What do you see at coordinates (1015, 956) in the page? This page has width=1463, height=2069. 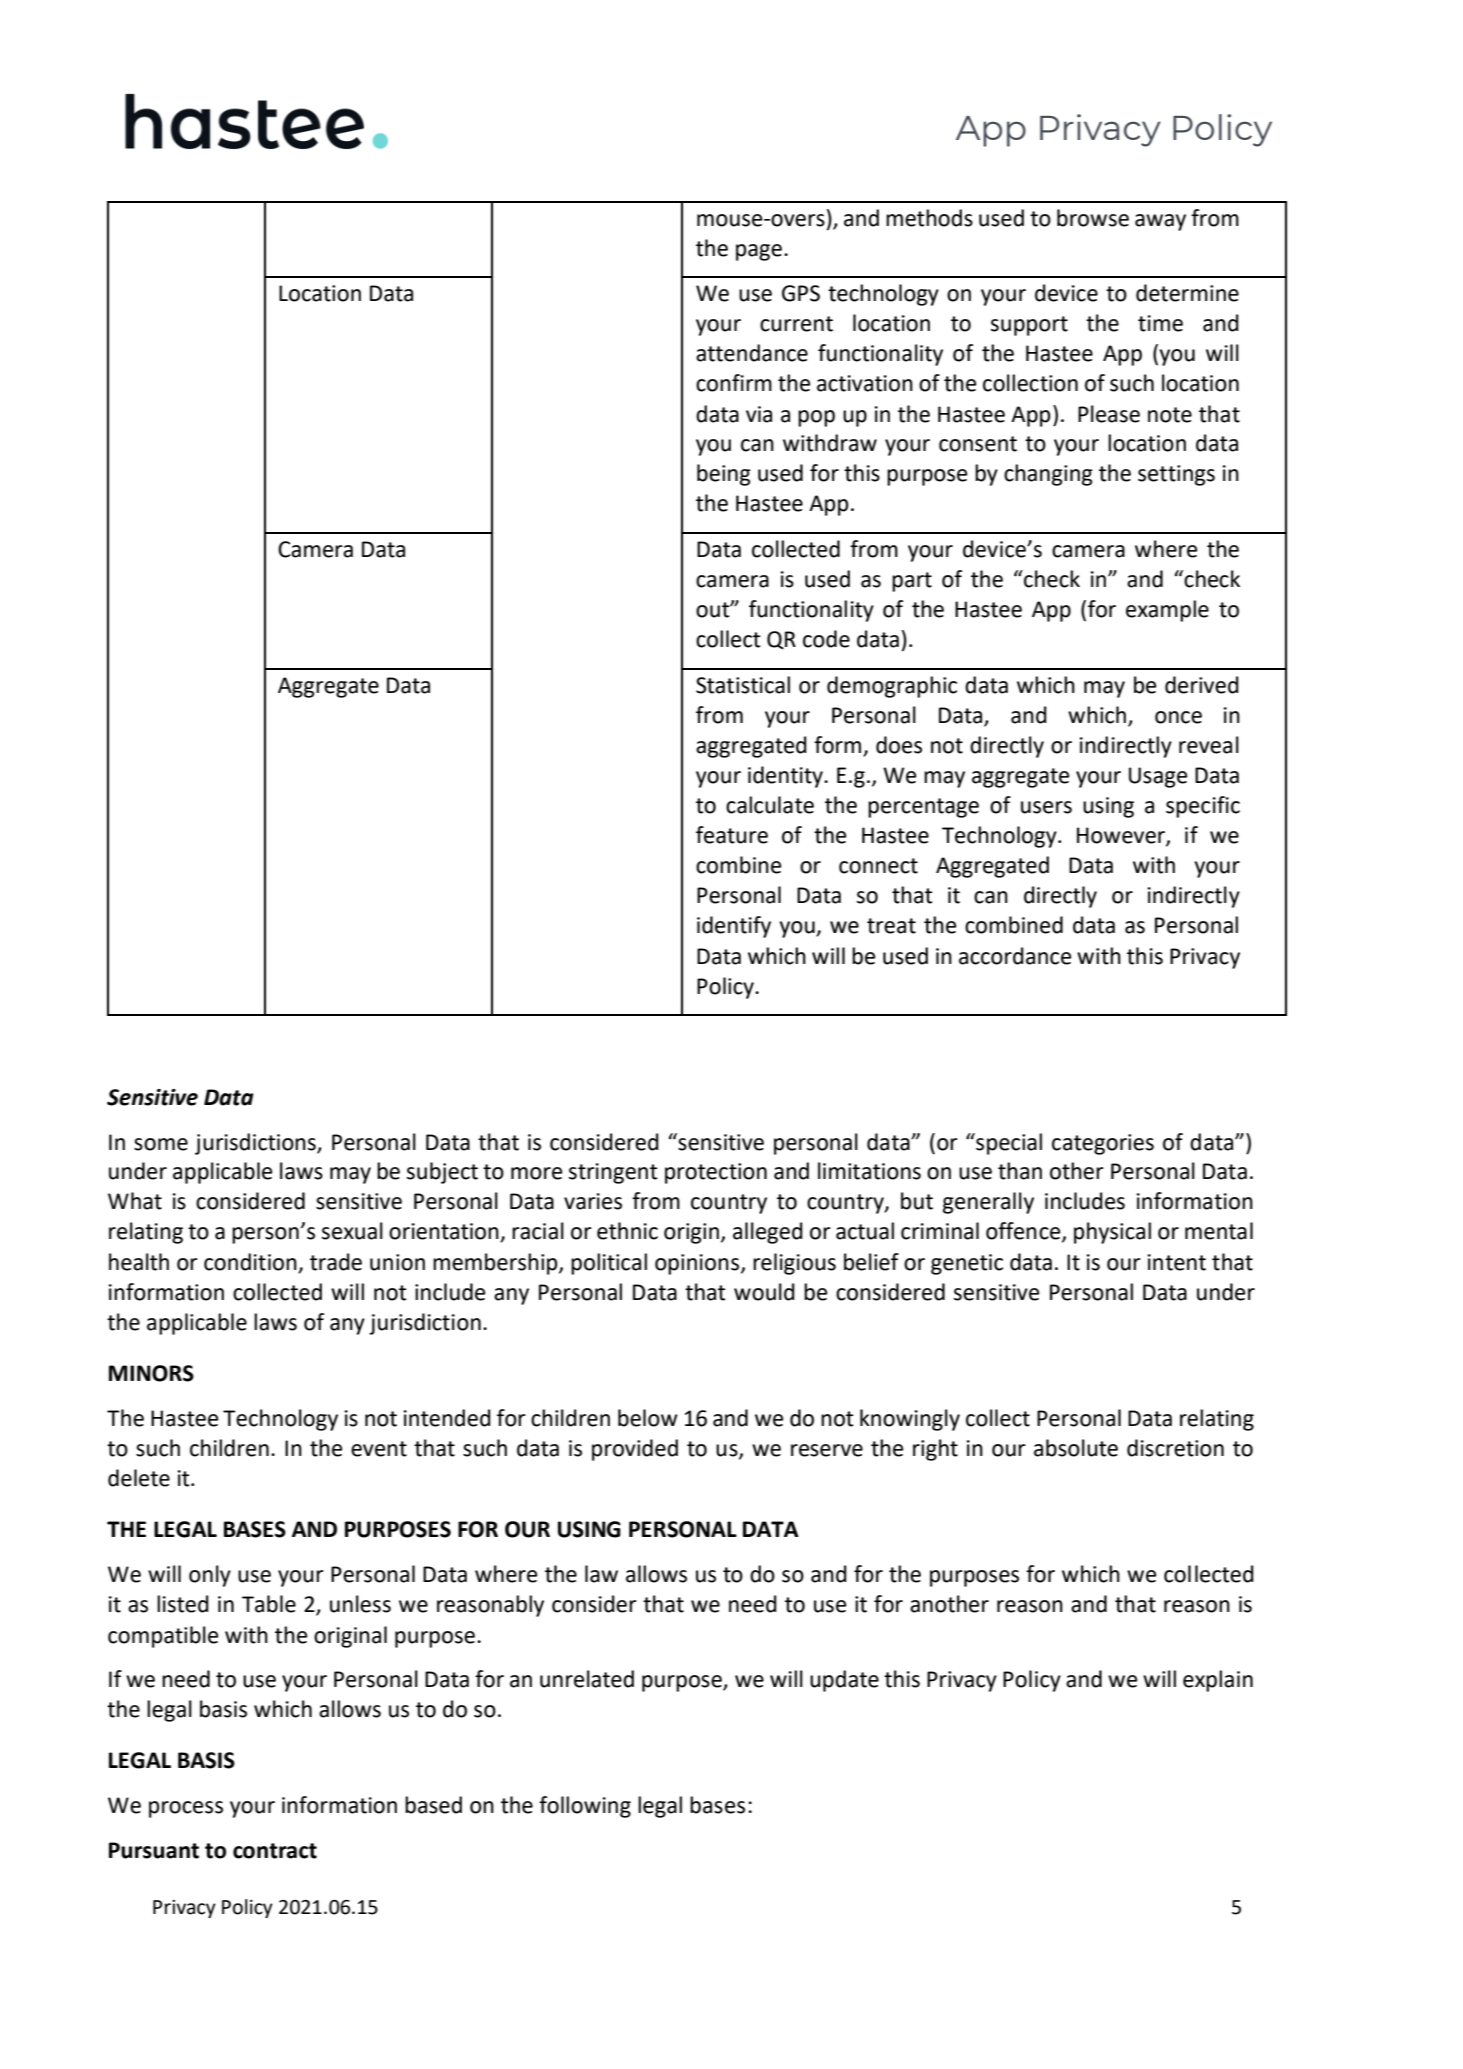 I see `accordance` at bounding box center [1015, 956].
